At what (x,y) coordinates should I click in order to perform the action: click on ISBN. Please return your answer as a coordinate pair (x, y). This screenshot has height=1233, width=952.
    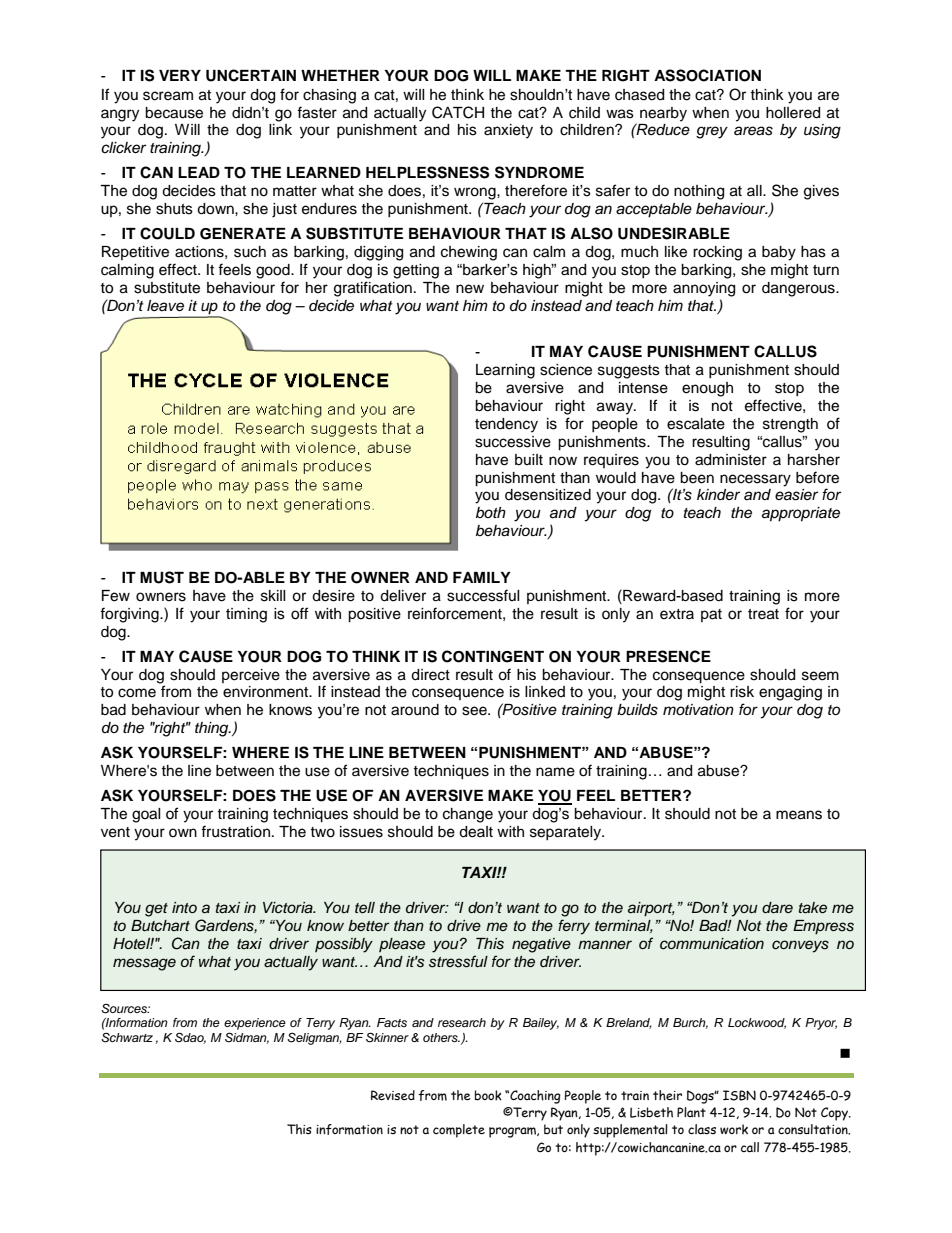
    Looking at the image, I should click on (739, 1095).
